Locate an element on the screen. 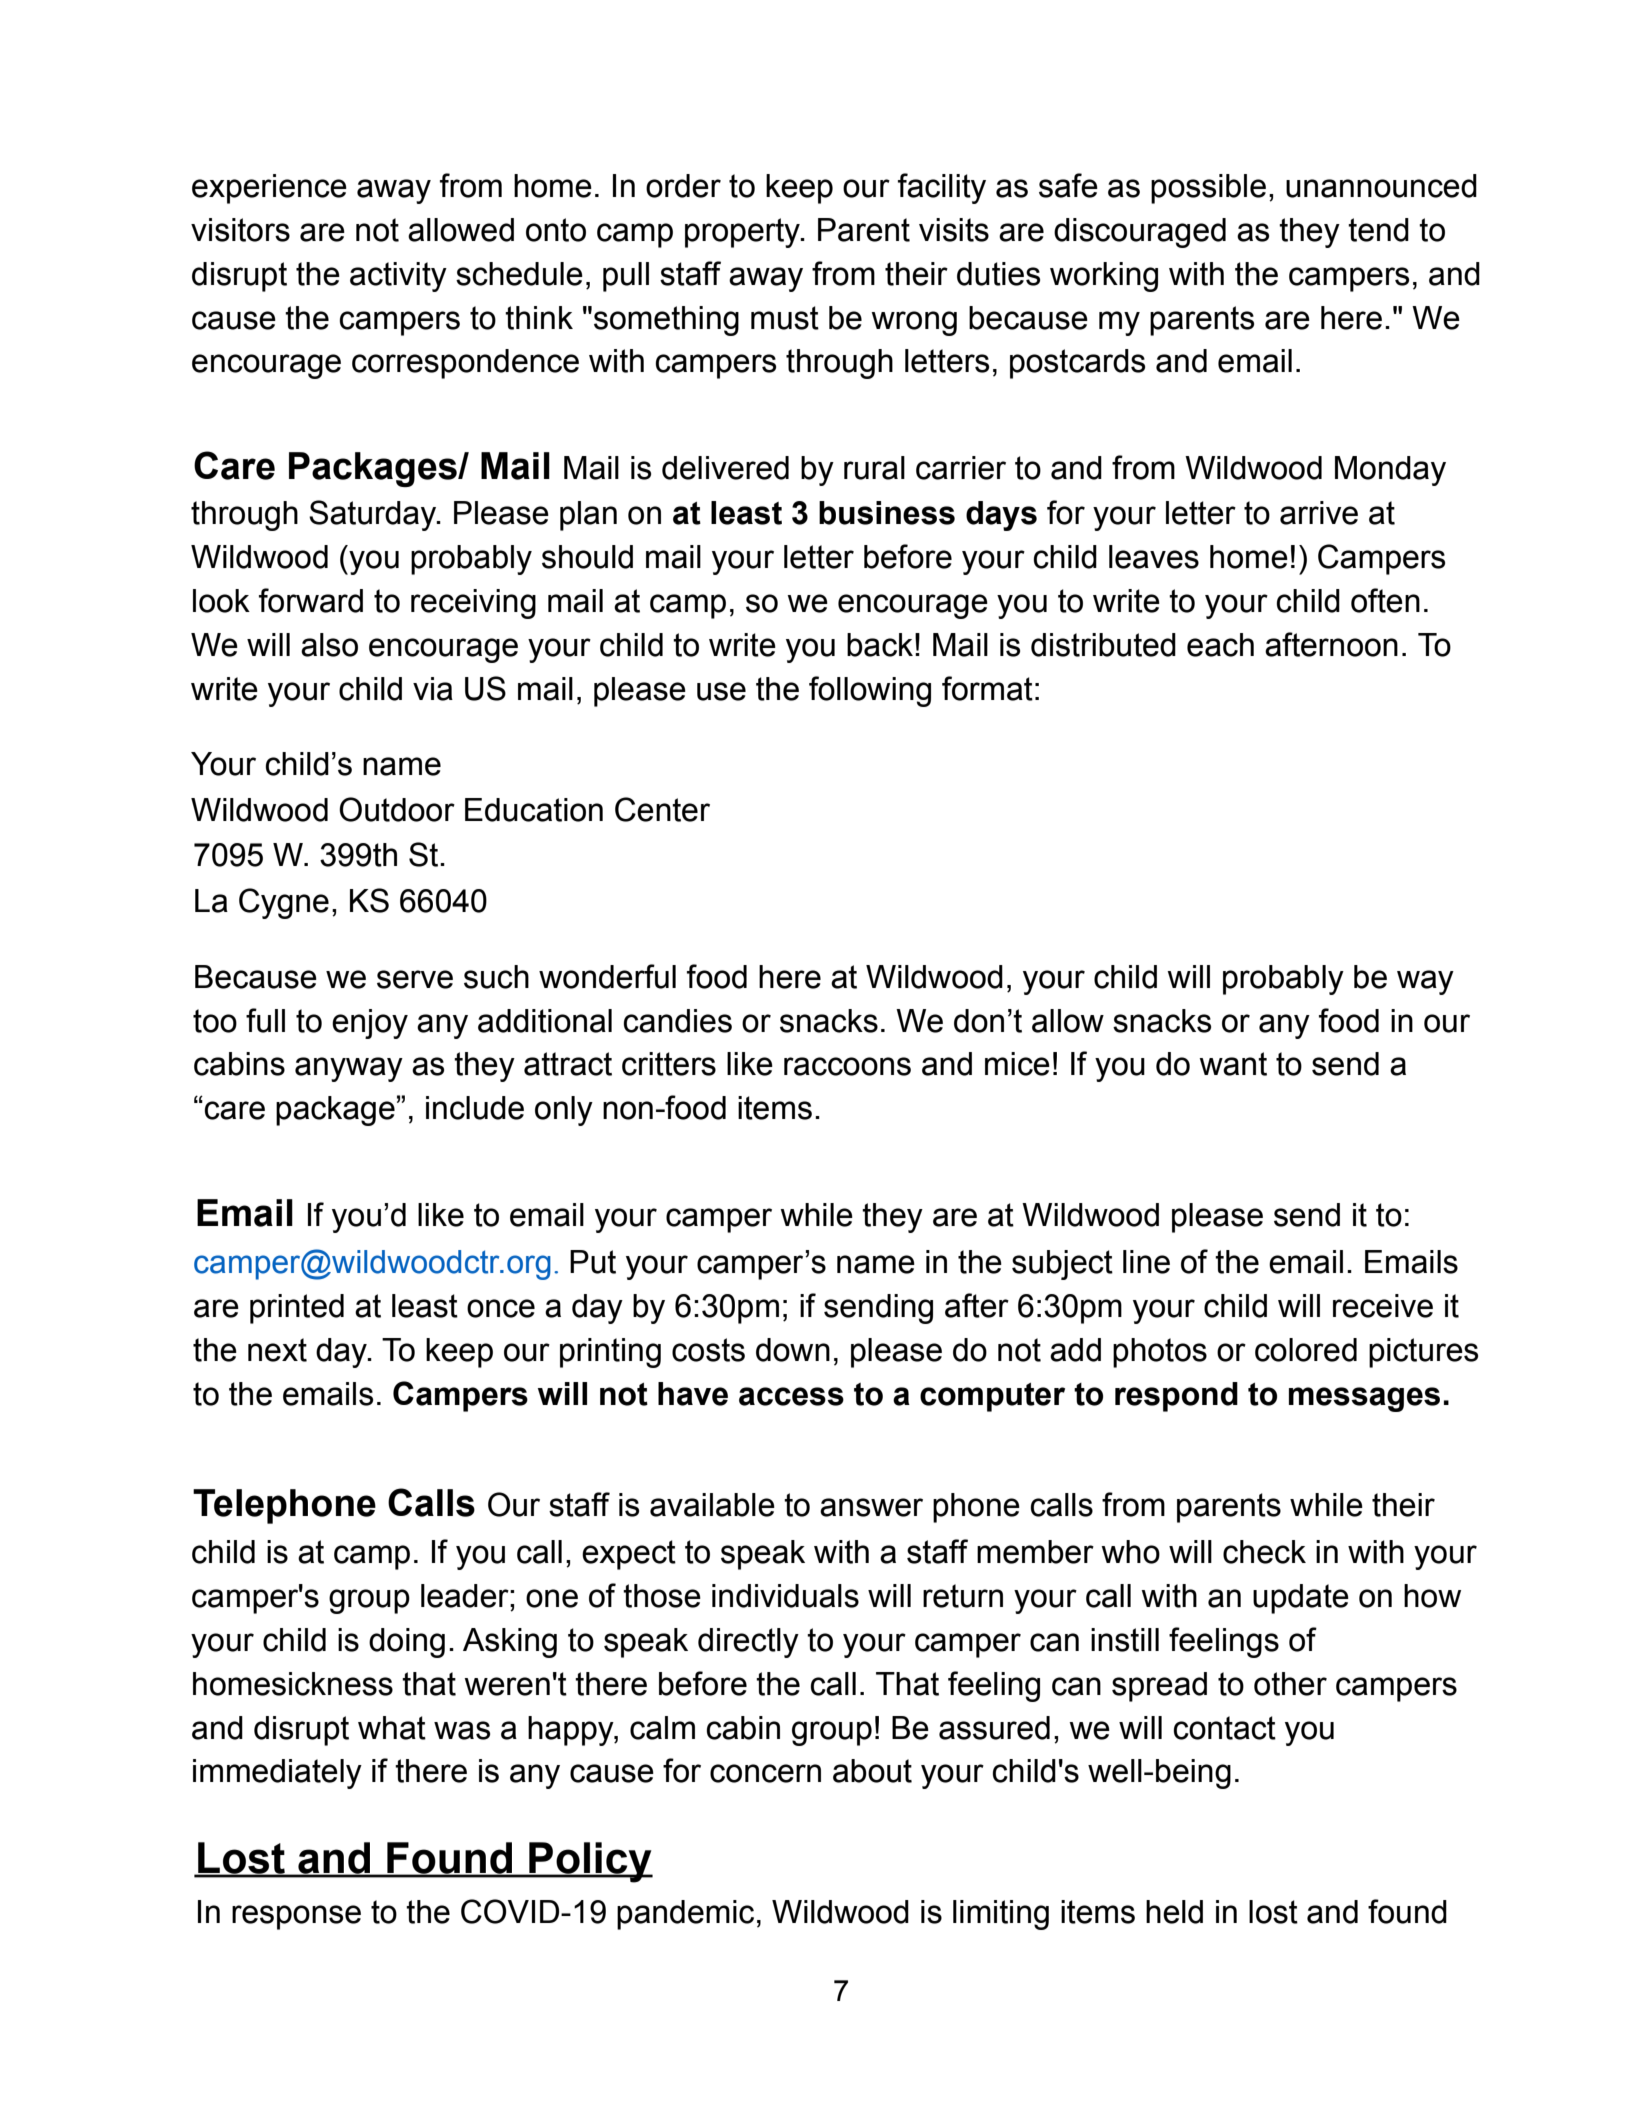 Image resolution: width=1630 pixels, height=2109 pixels. response is located at coordinates (296, 1917).
